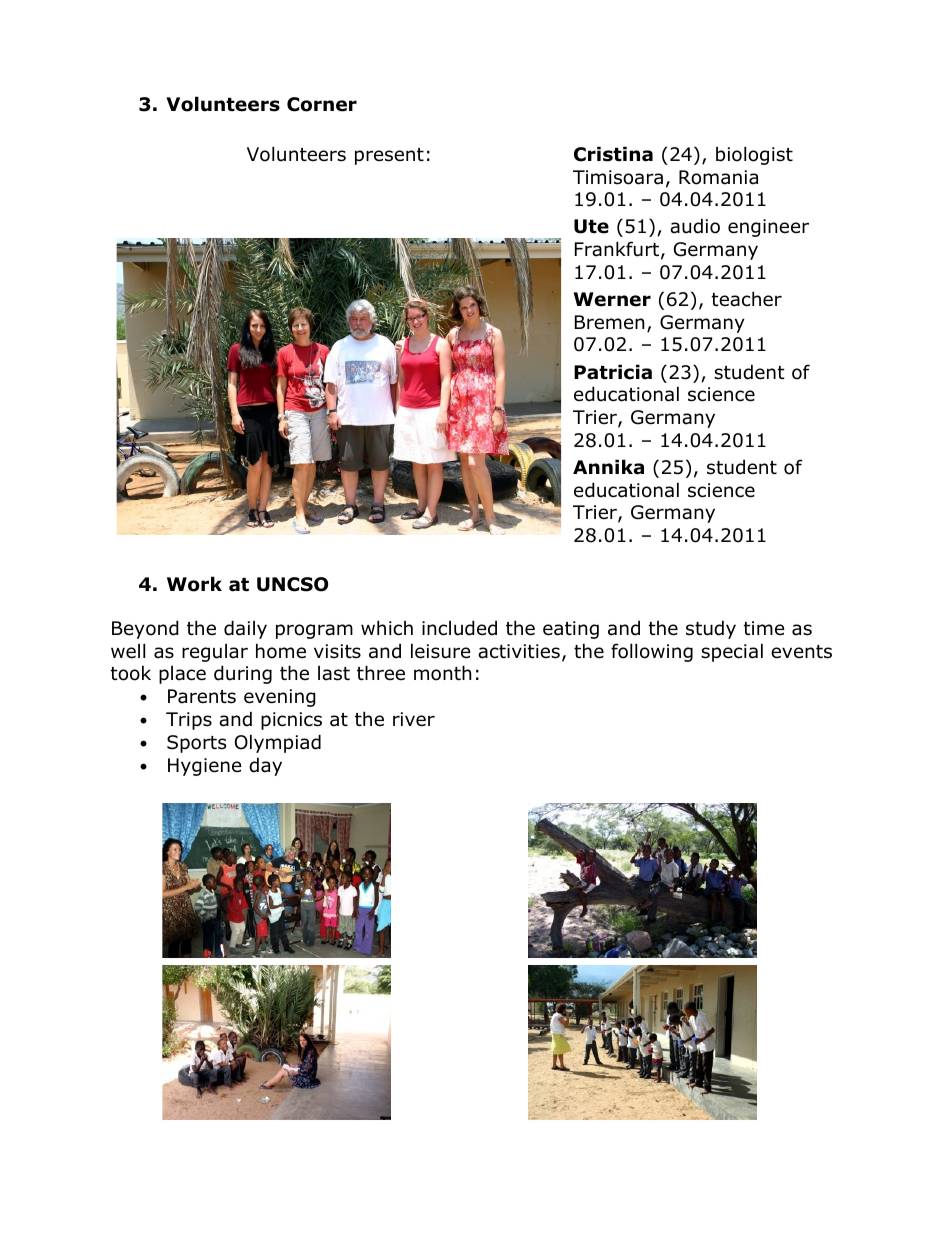 The width and height of the screenshot is (952, 1233). Describe the element at coordinates (754, 155) in the screenshot. I see `biologist` at that location.
